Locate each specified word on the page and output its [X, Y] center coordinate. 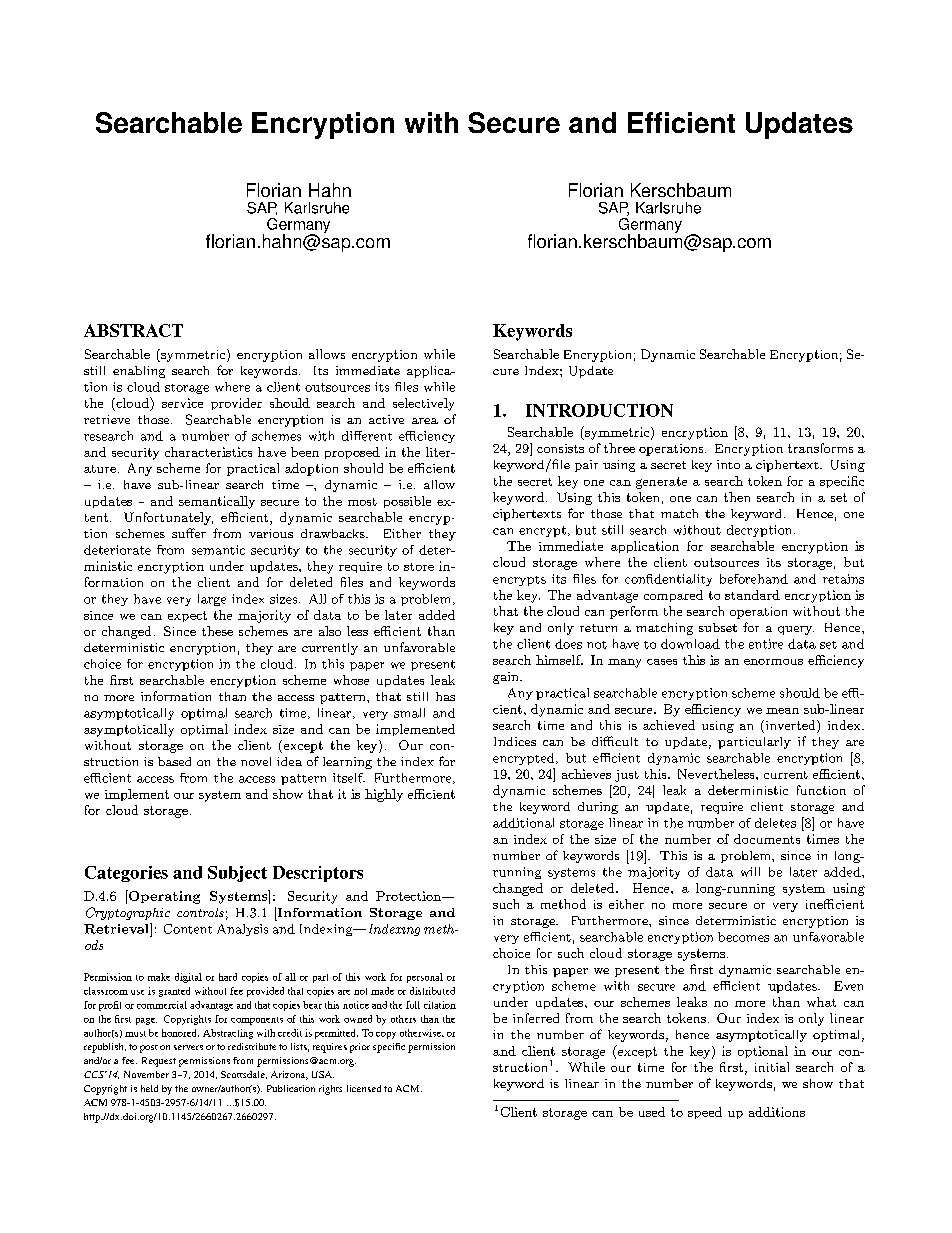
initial [772, 1067]
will [750, 872]
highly [384, 795]
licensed [364, 1088]
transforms [820, 448]
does [568, 644]
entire [766, 644]
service [182, 403]
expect [187, 616]
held [149, 1088]
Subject [237, 874]
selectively [423, 404]
